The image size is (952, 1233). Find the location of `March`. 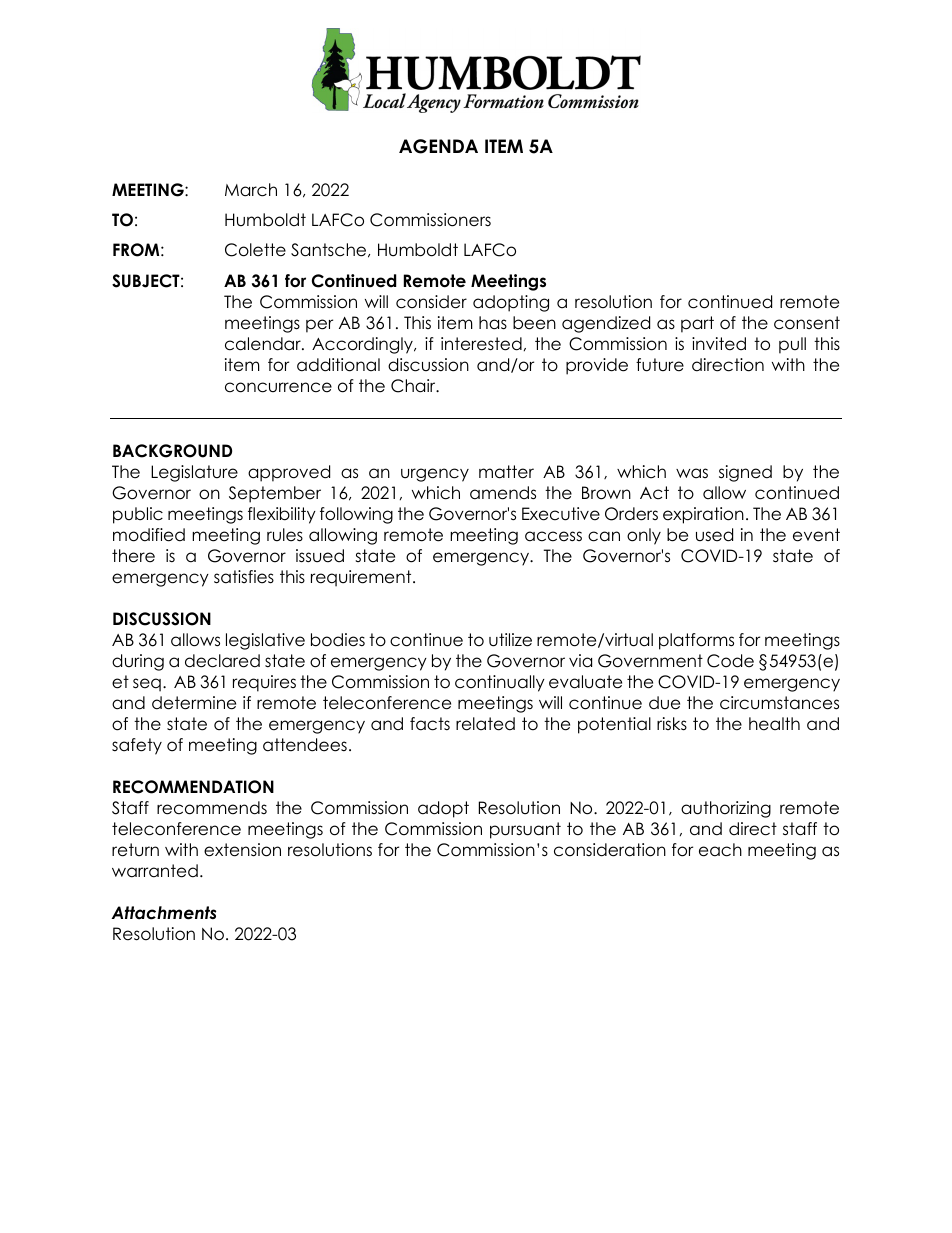

March is located at coordinates (251, 190).
